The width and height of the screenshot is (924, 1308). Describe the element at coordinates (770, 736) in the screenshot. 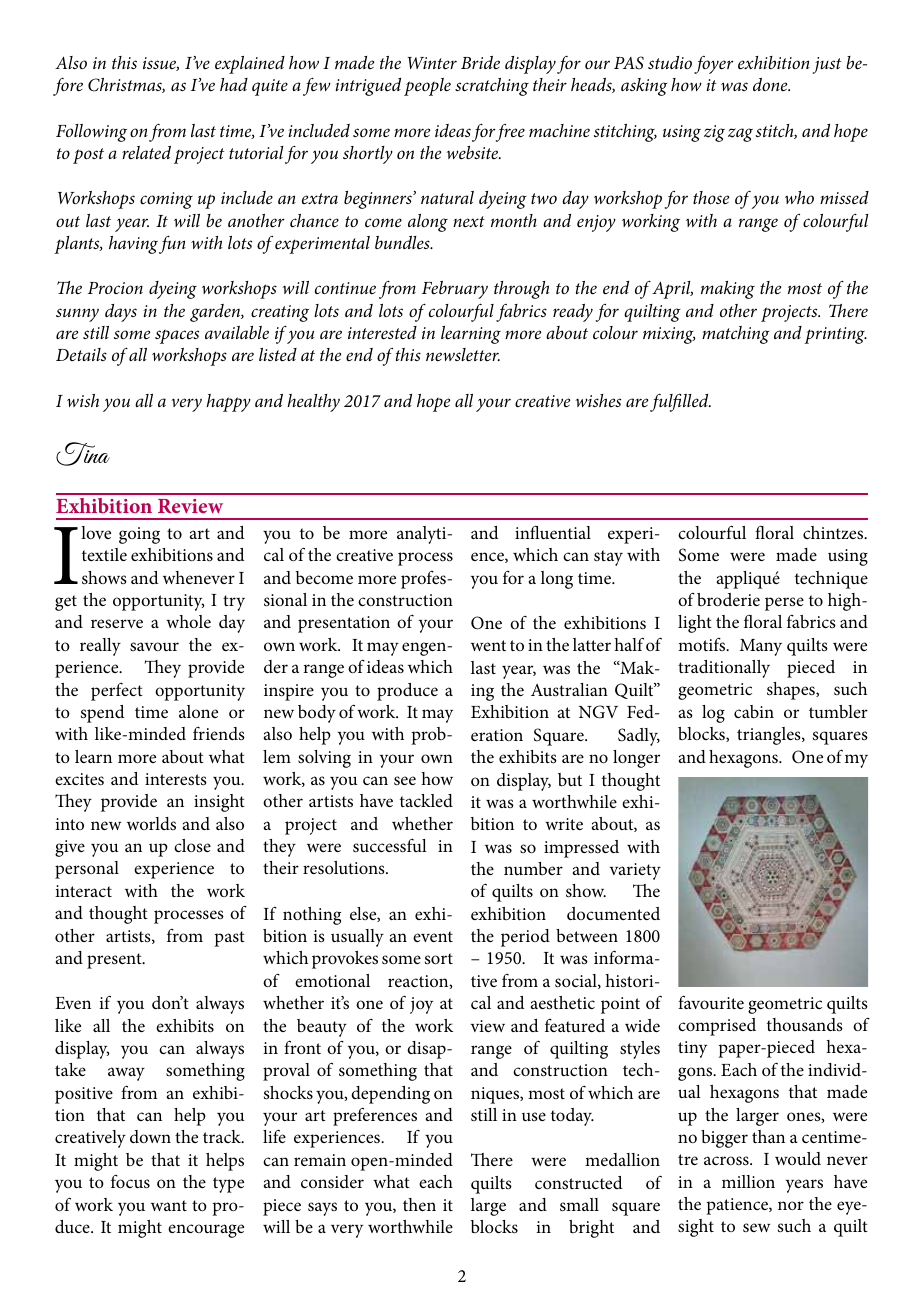

I see `triangles` at that location.
